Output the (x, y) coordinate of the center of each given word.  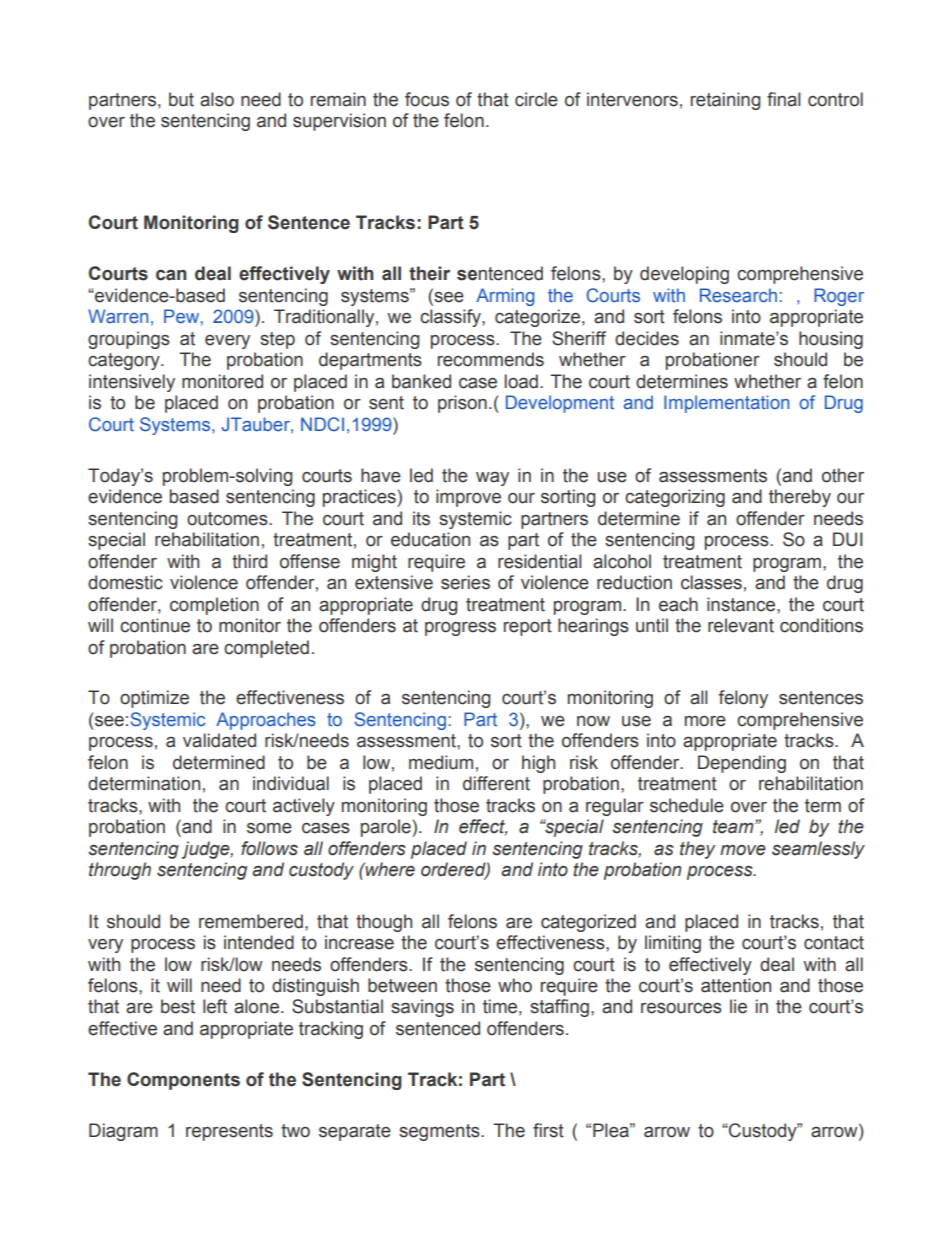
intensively (132, 383)
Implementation (726, 404)
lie (738, 1006)
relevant (741, 625)
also (217, 99)
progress (460, 629)
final (784, 99)
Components (183, 1081)
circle (536, 99)
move (743, 850)
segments (440, 1132)
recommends (491, 359)
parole (387, 828)
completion (214, 606)
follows (269, 848)
